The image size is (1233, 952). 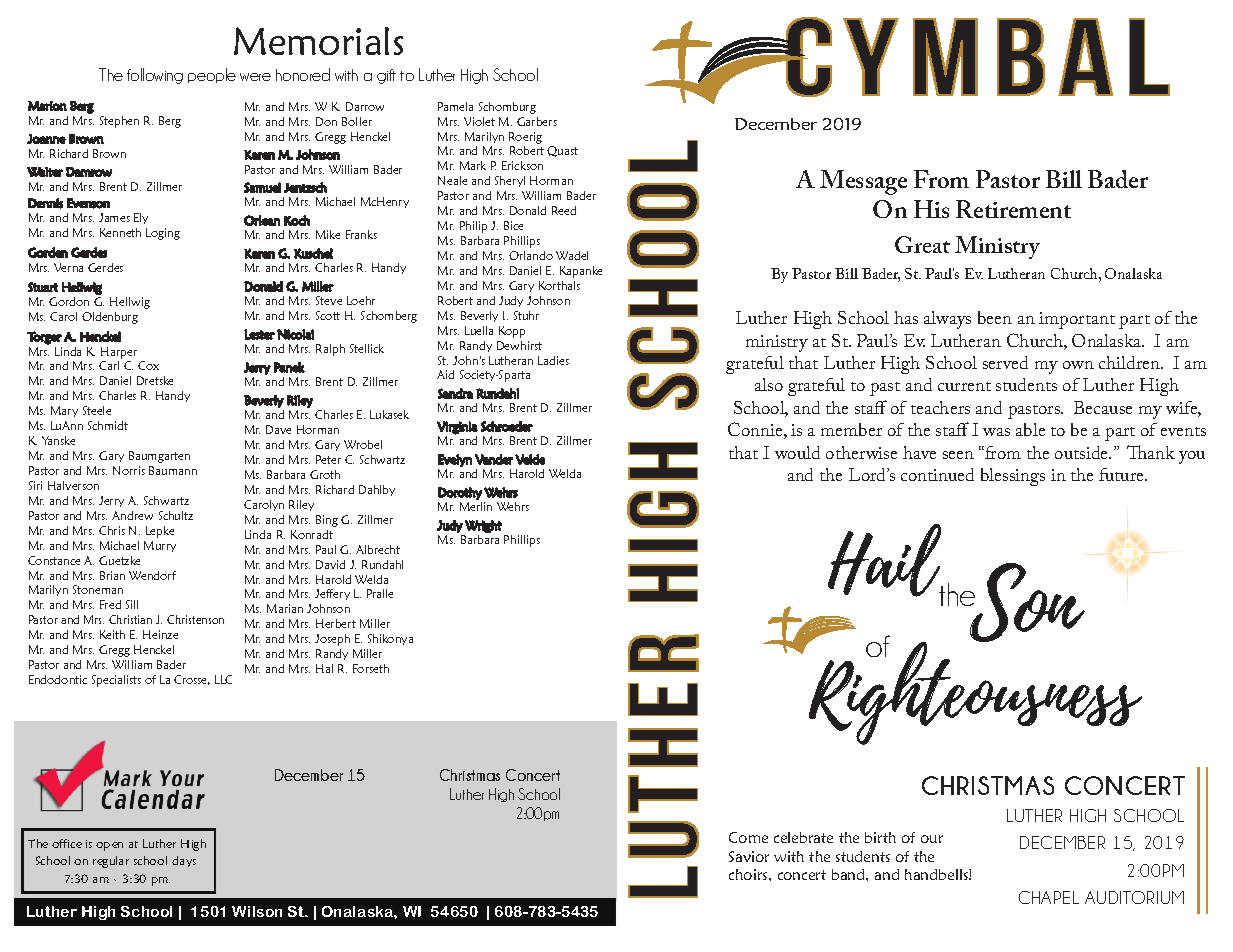 I want to click on Baumann, so click(x=173, y=470).
